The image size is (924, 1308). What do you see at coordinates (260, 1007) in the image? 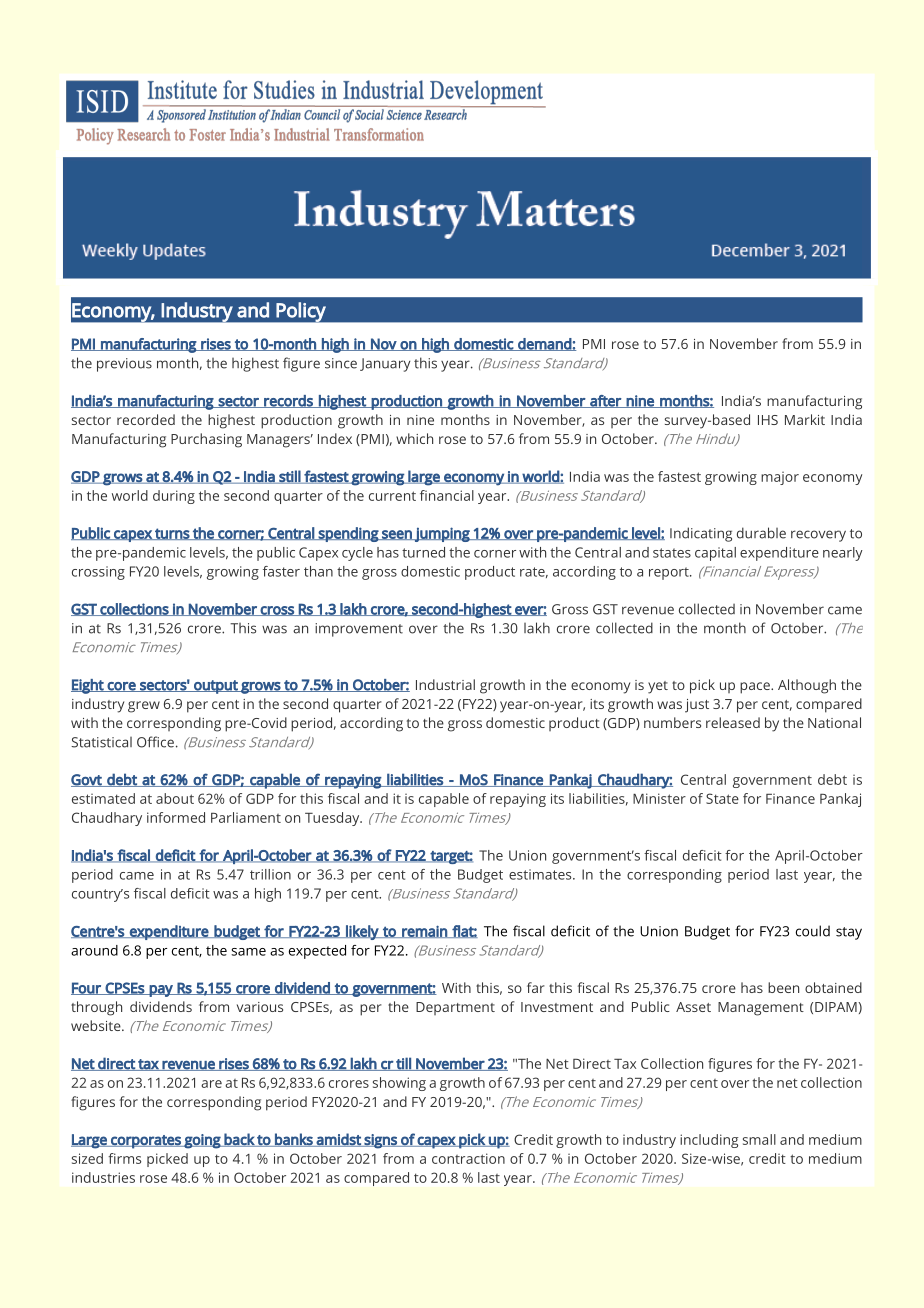
I see `various` at bounding box center [260, 1007].
